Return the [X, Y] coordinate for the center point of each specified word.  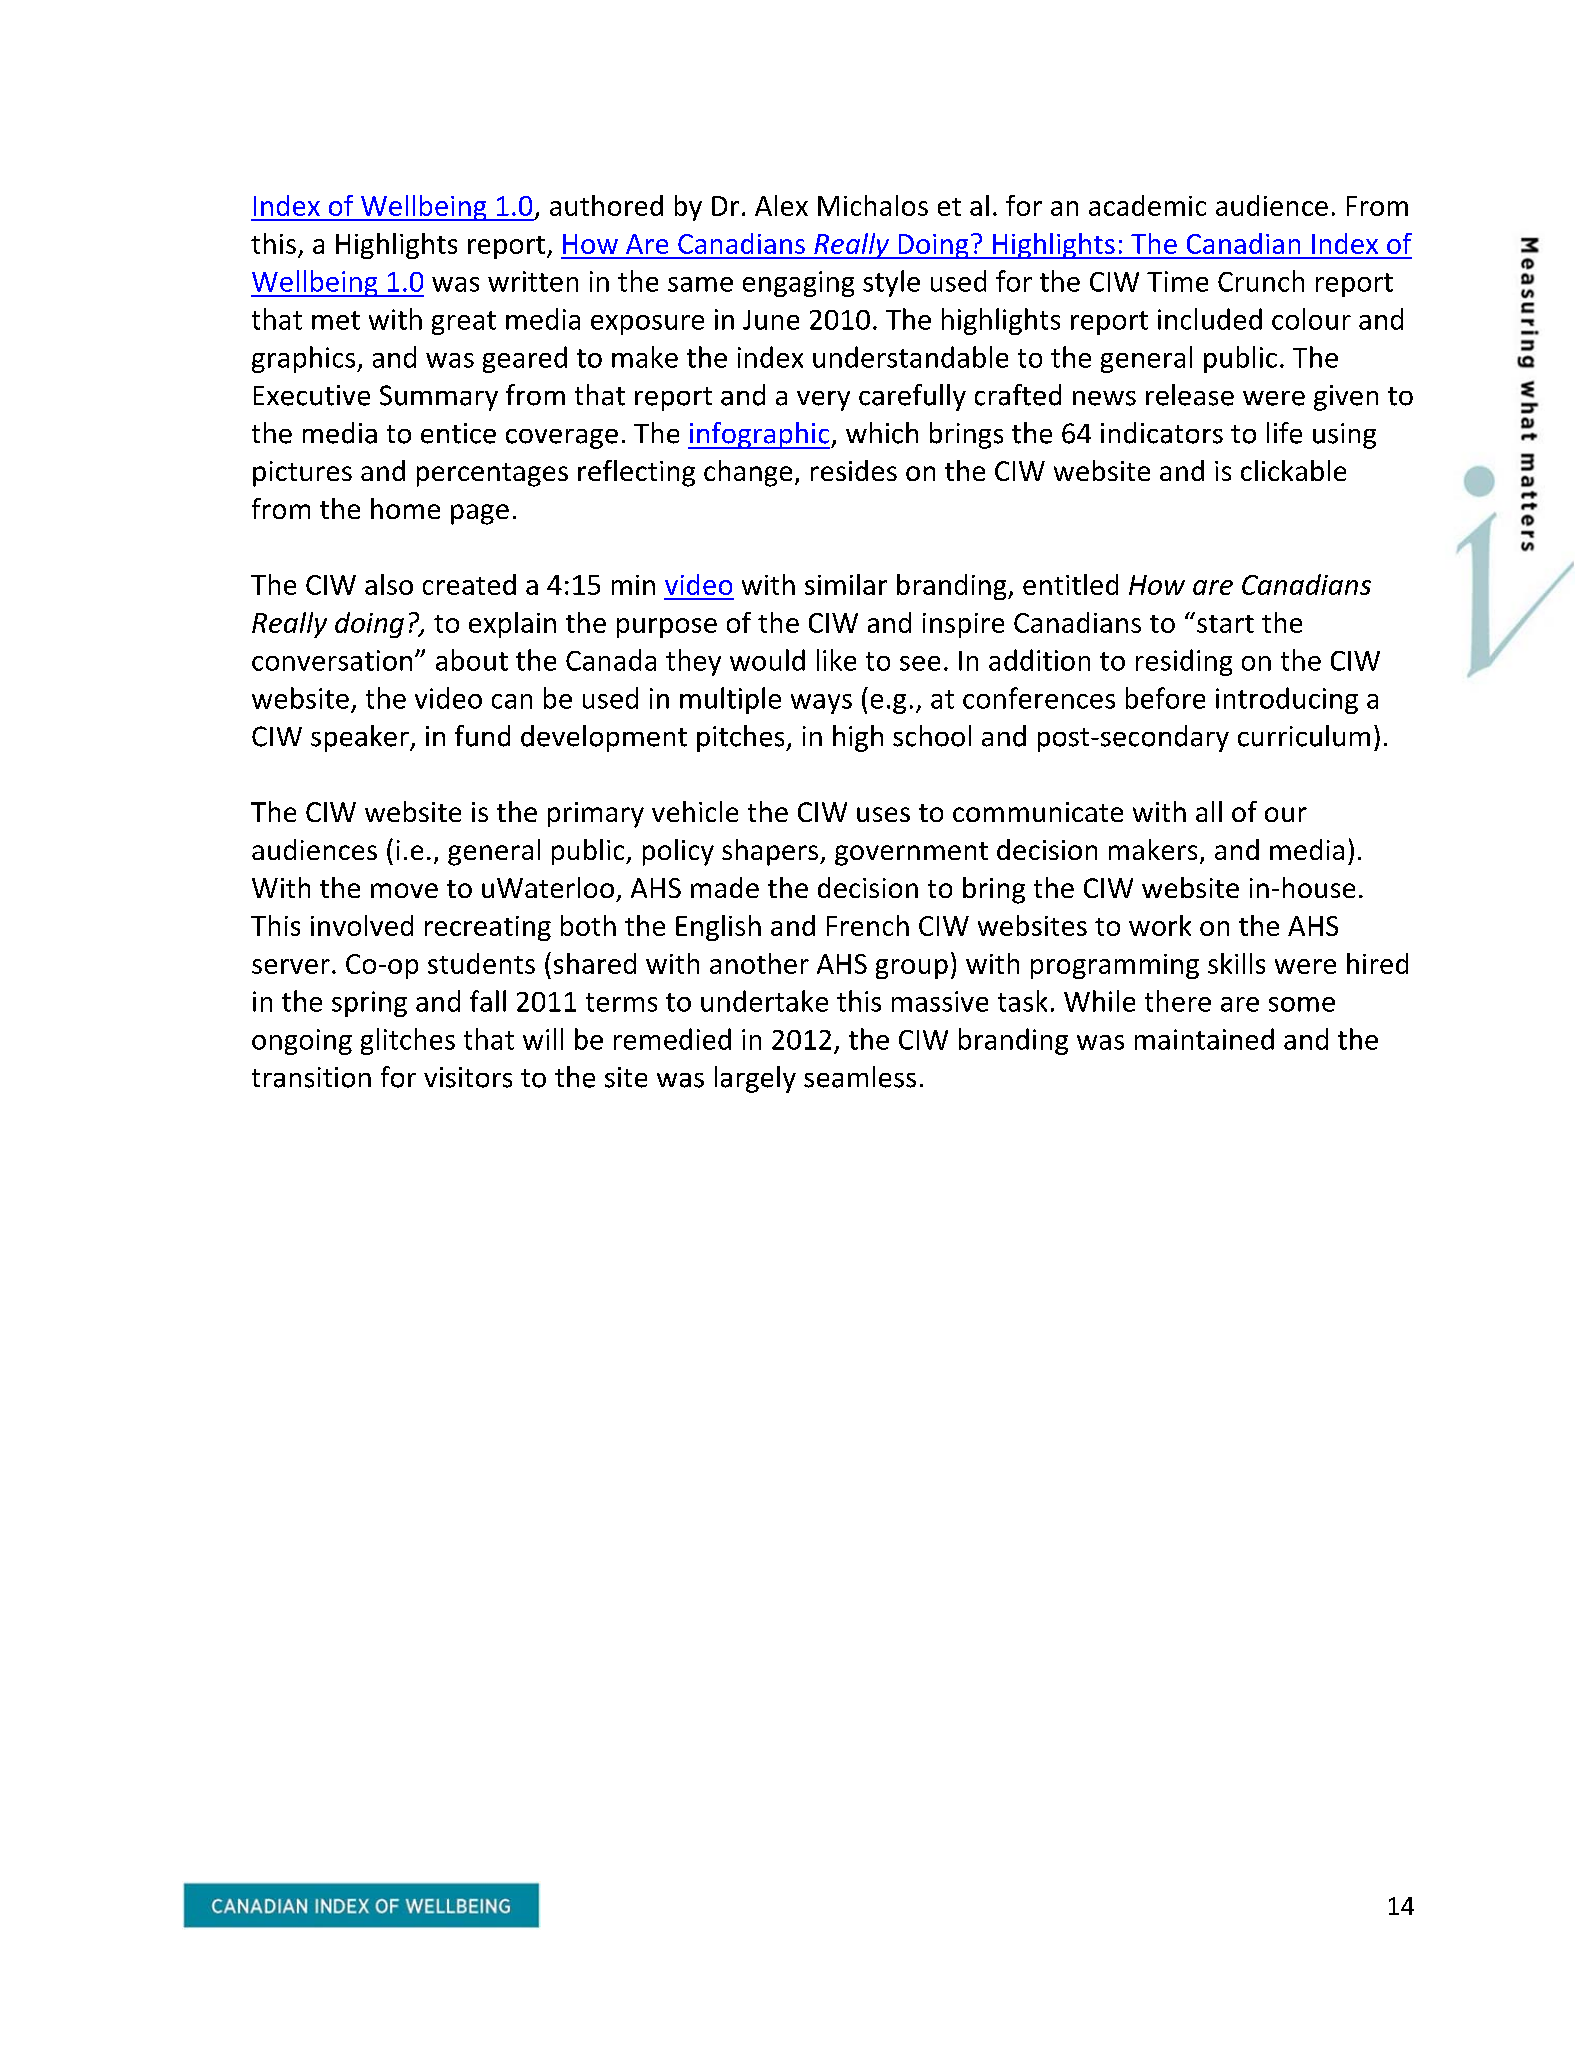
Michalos [873, 205]
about [472, 660]
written [533, 281]
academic [1147, 205]
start [1225, 624]
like [836, 660]
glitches [408, 1041]
